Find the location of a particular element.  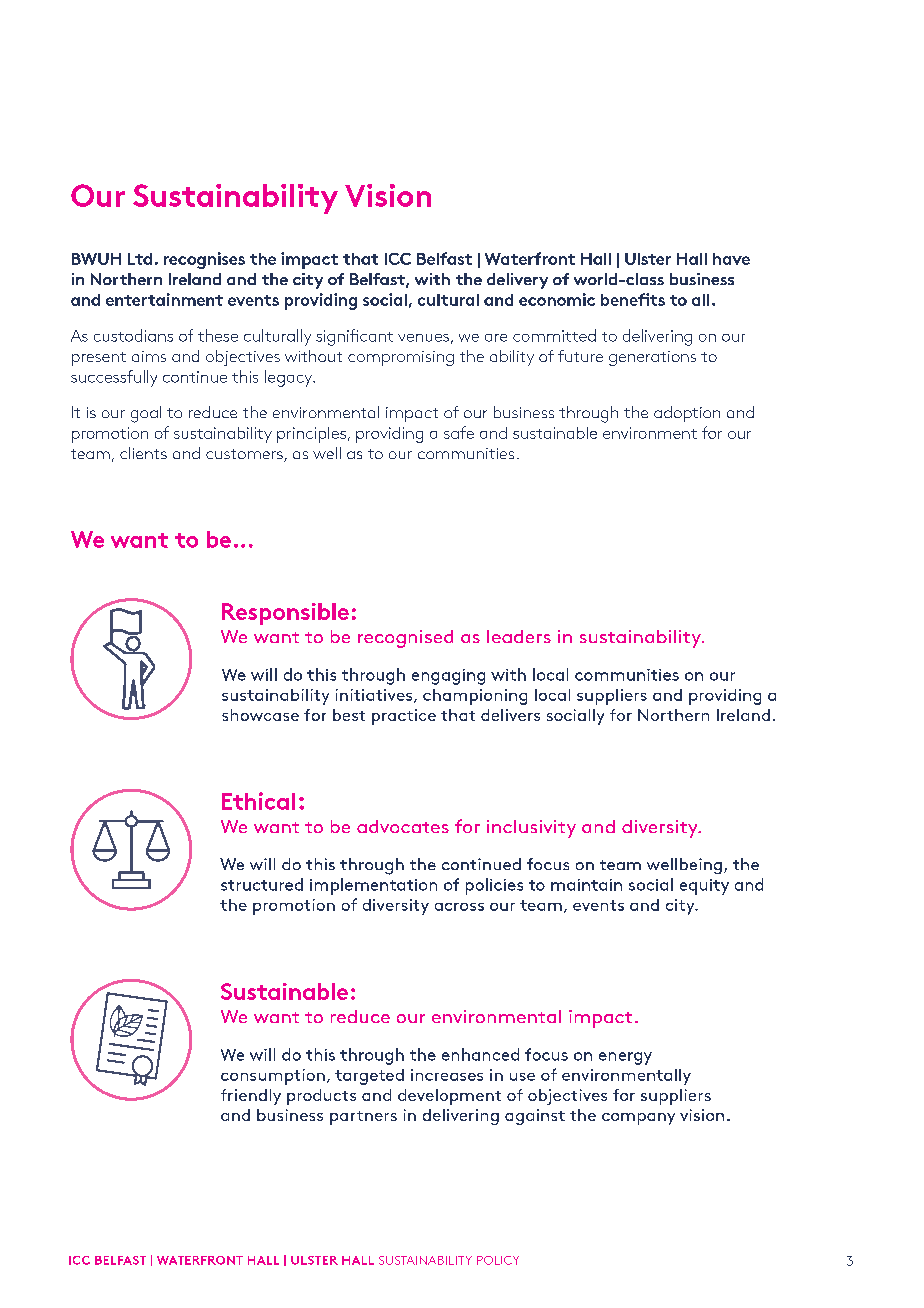

structured is located at coordinates (262, 884).
